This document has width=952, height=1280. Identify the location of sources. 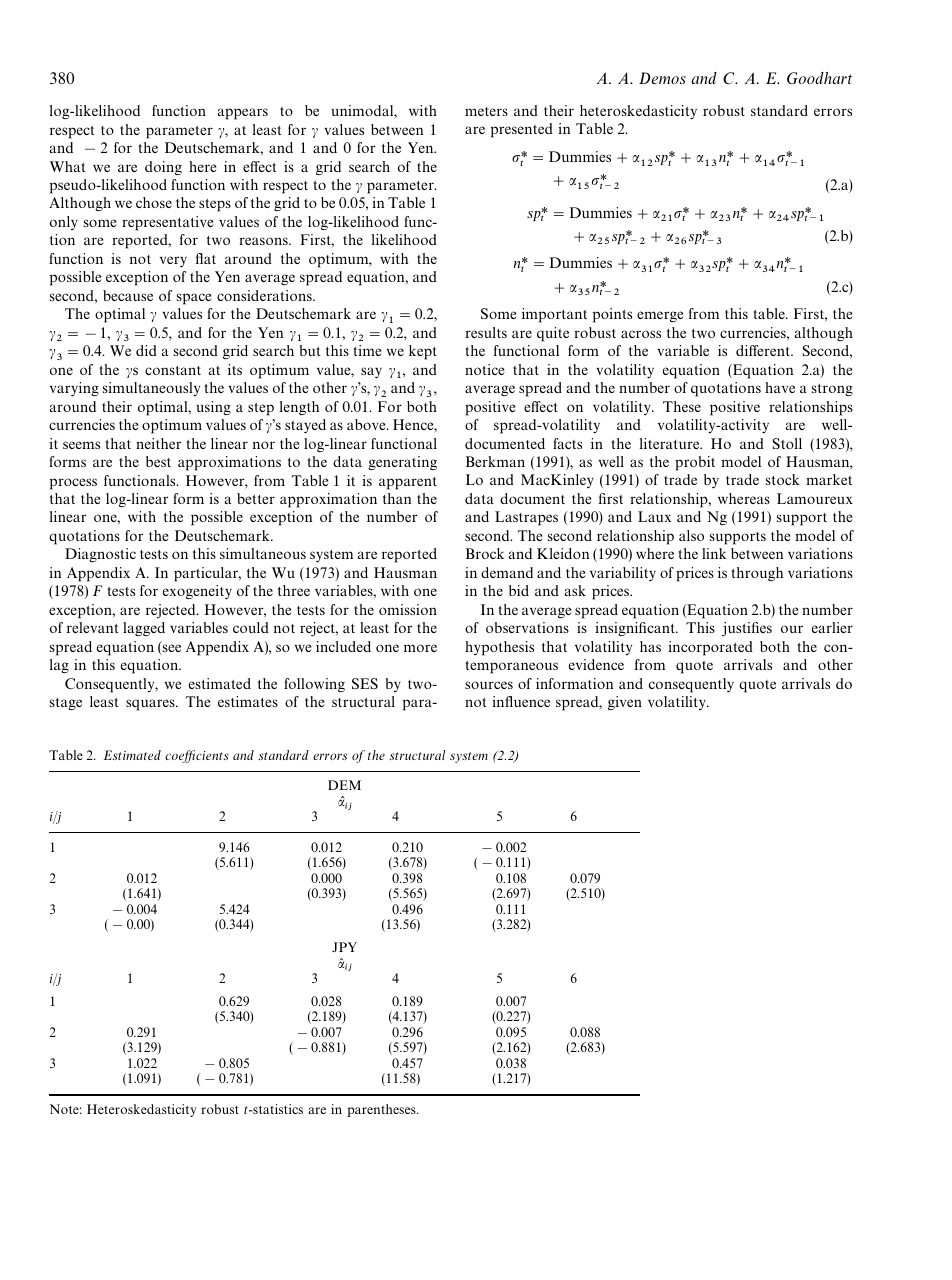
(489, 685).
